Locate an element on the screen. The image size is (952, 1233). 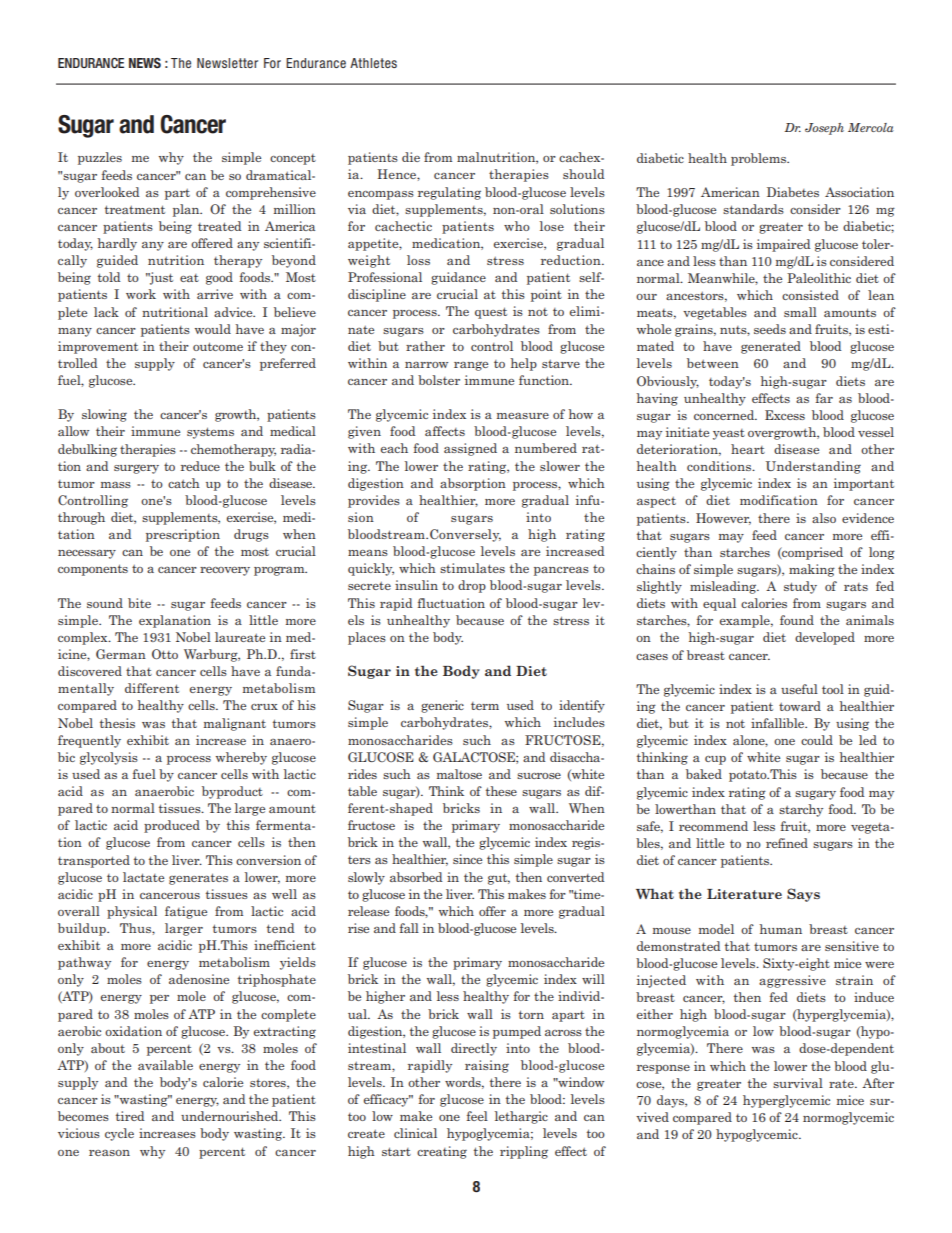
feel is located at coordinates (477, 1116).
